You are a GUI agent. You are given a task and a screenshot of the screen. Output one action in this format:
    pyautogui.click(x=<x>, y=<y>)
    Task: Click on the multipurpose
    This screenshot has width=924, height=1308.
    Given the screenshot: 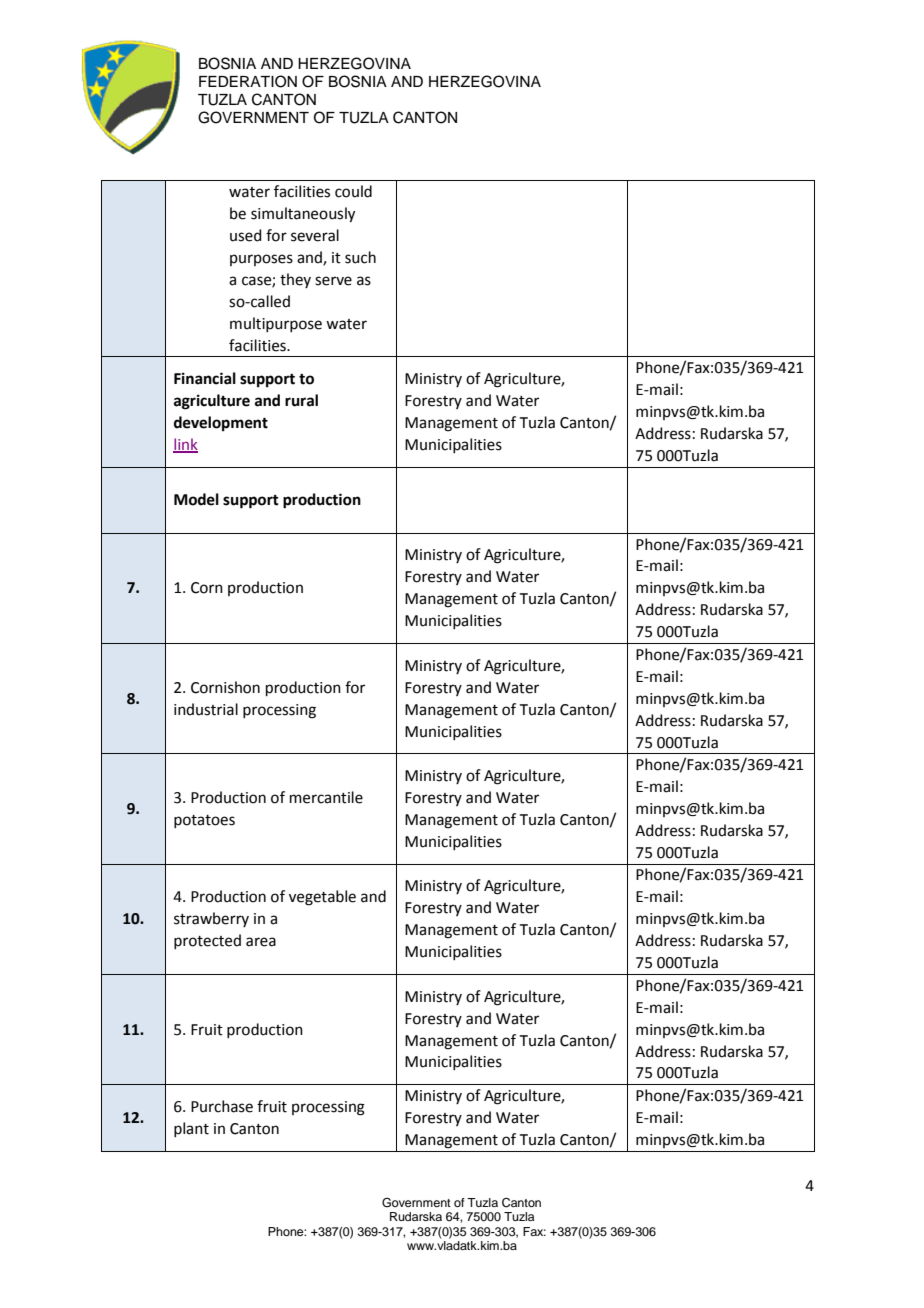 What is the action you would take?
    pyautogui.click(x=276, y=324)
